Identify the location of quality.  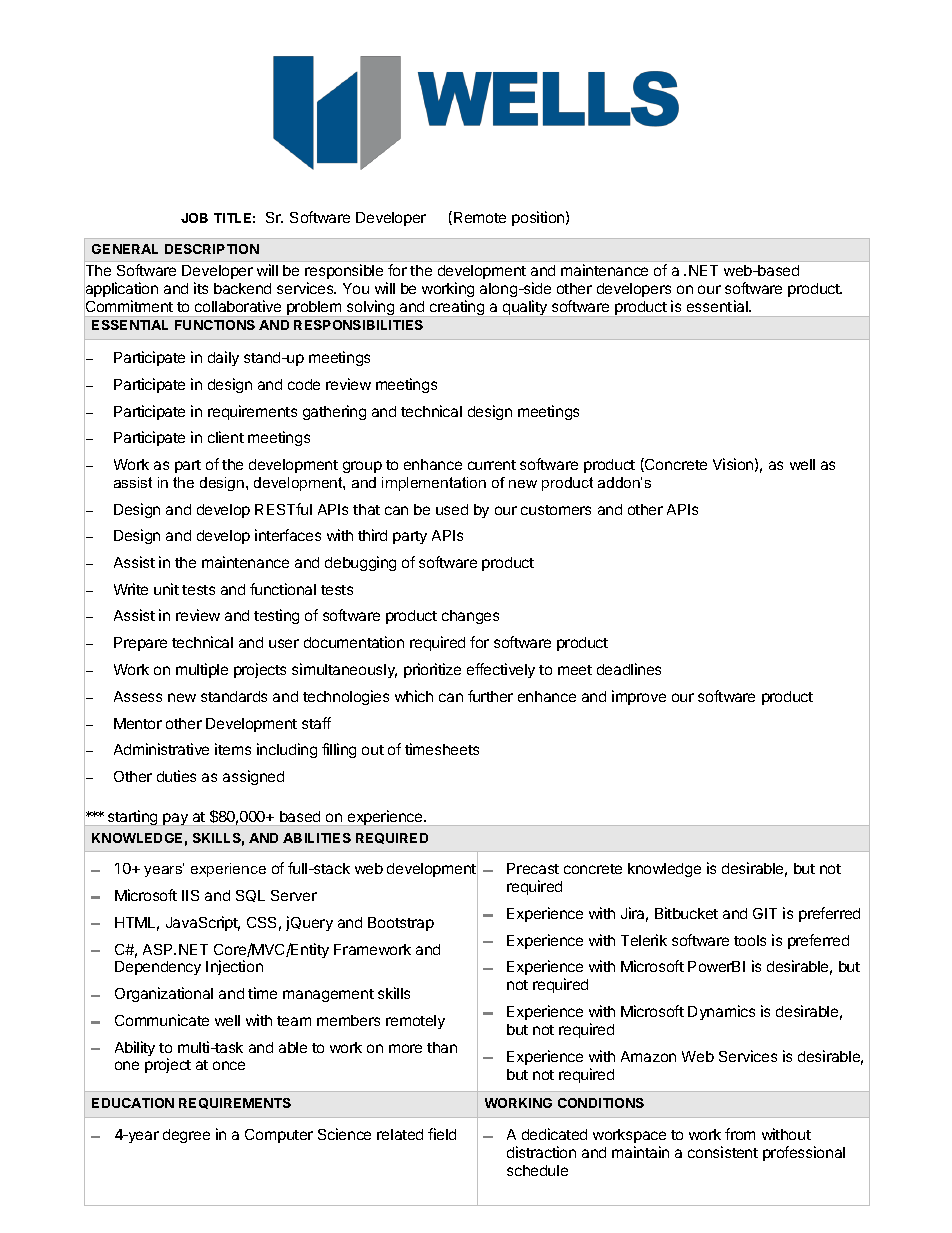
(524, 308).
